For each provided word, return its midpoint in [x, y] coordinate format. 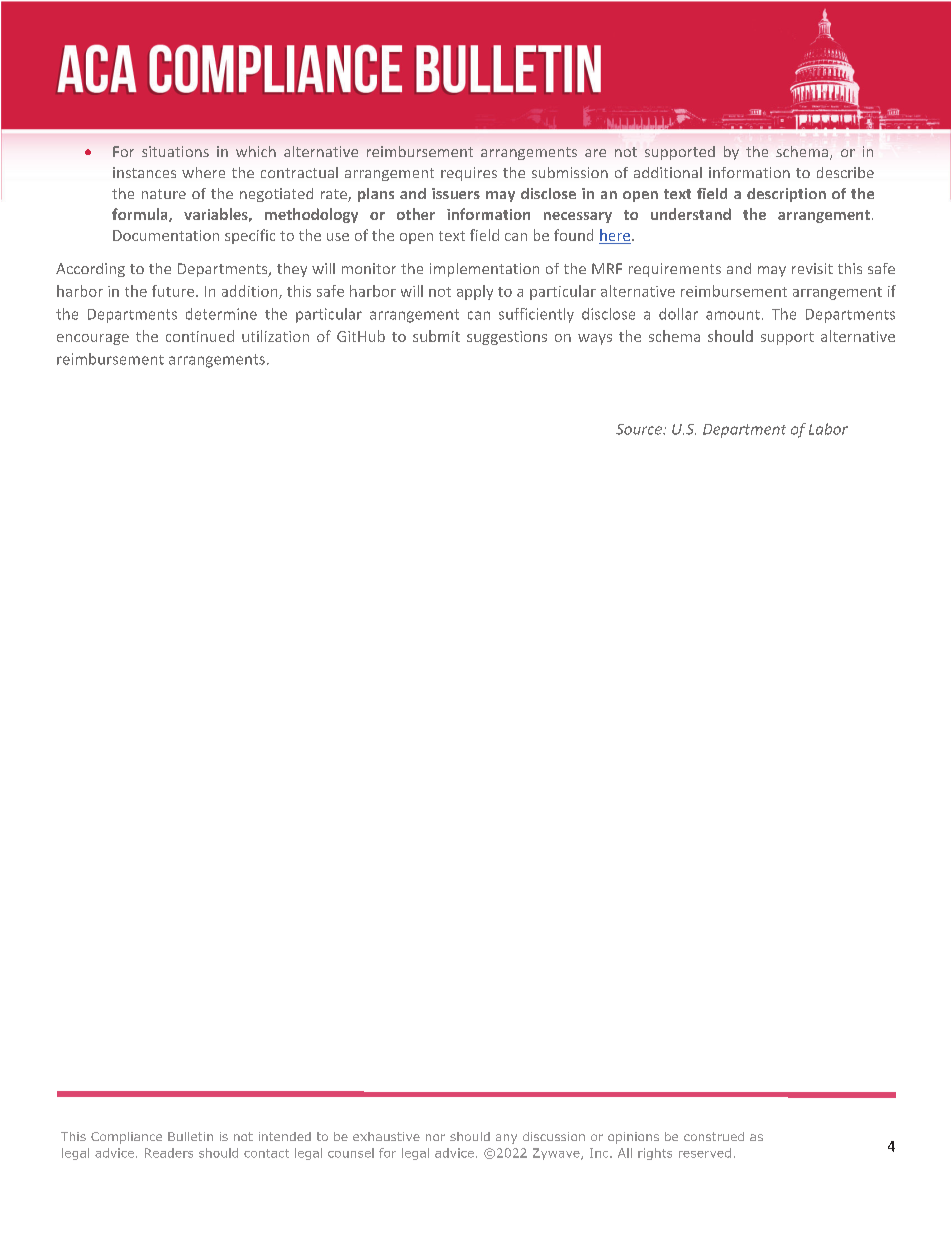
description [786, 195]
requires [469, 174]
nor [435, 1137]
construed [714, 1136]
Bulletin [190, 1136]
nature [164, 194]
